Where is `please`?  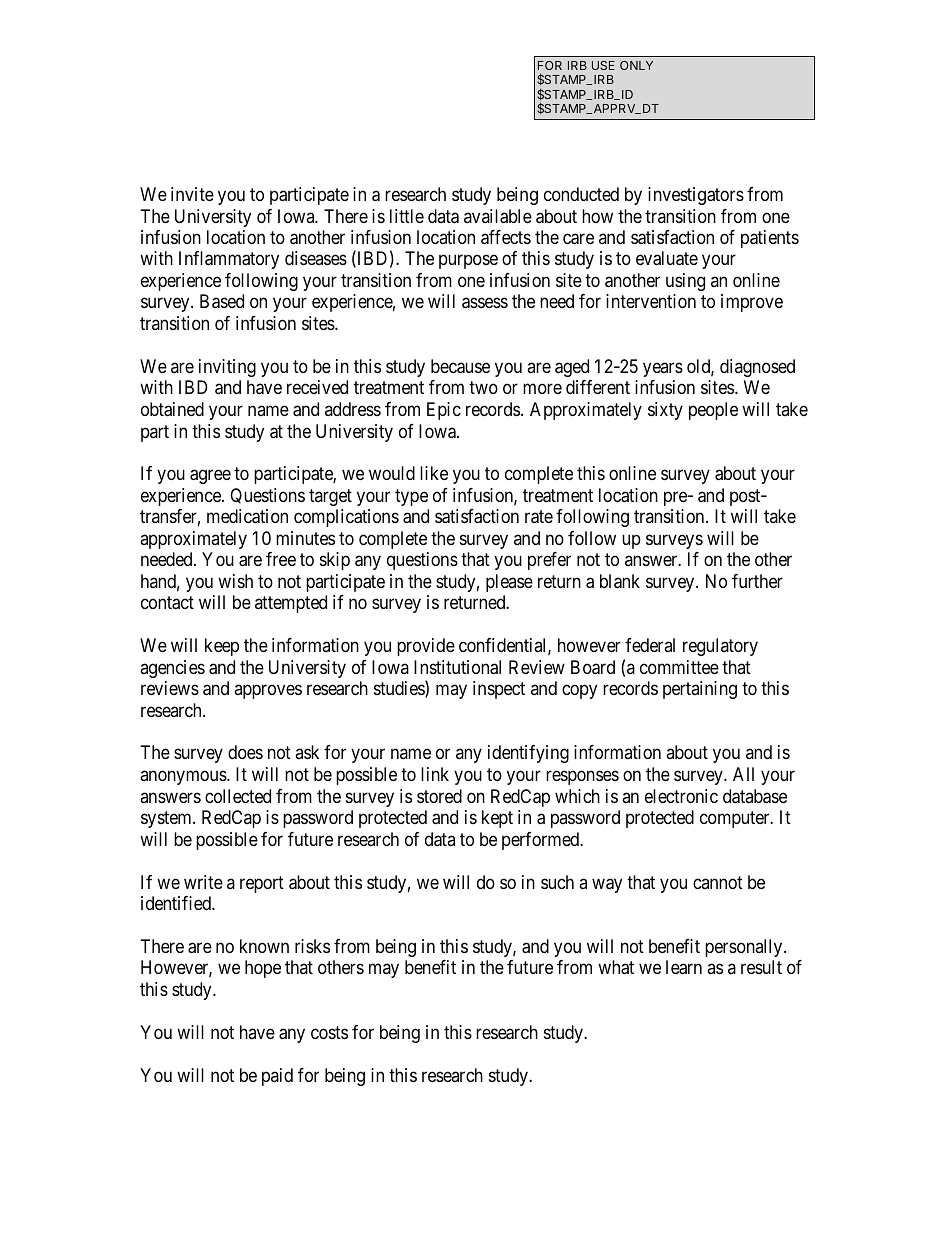
please is located at coordinates (509, 583).
